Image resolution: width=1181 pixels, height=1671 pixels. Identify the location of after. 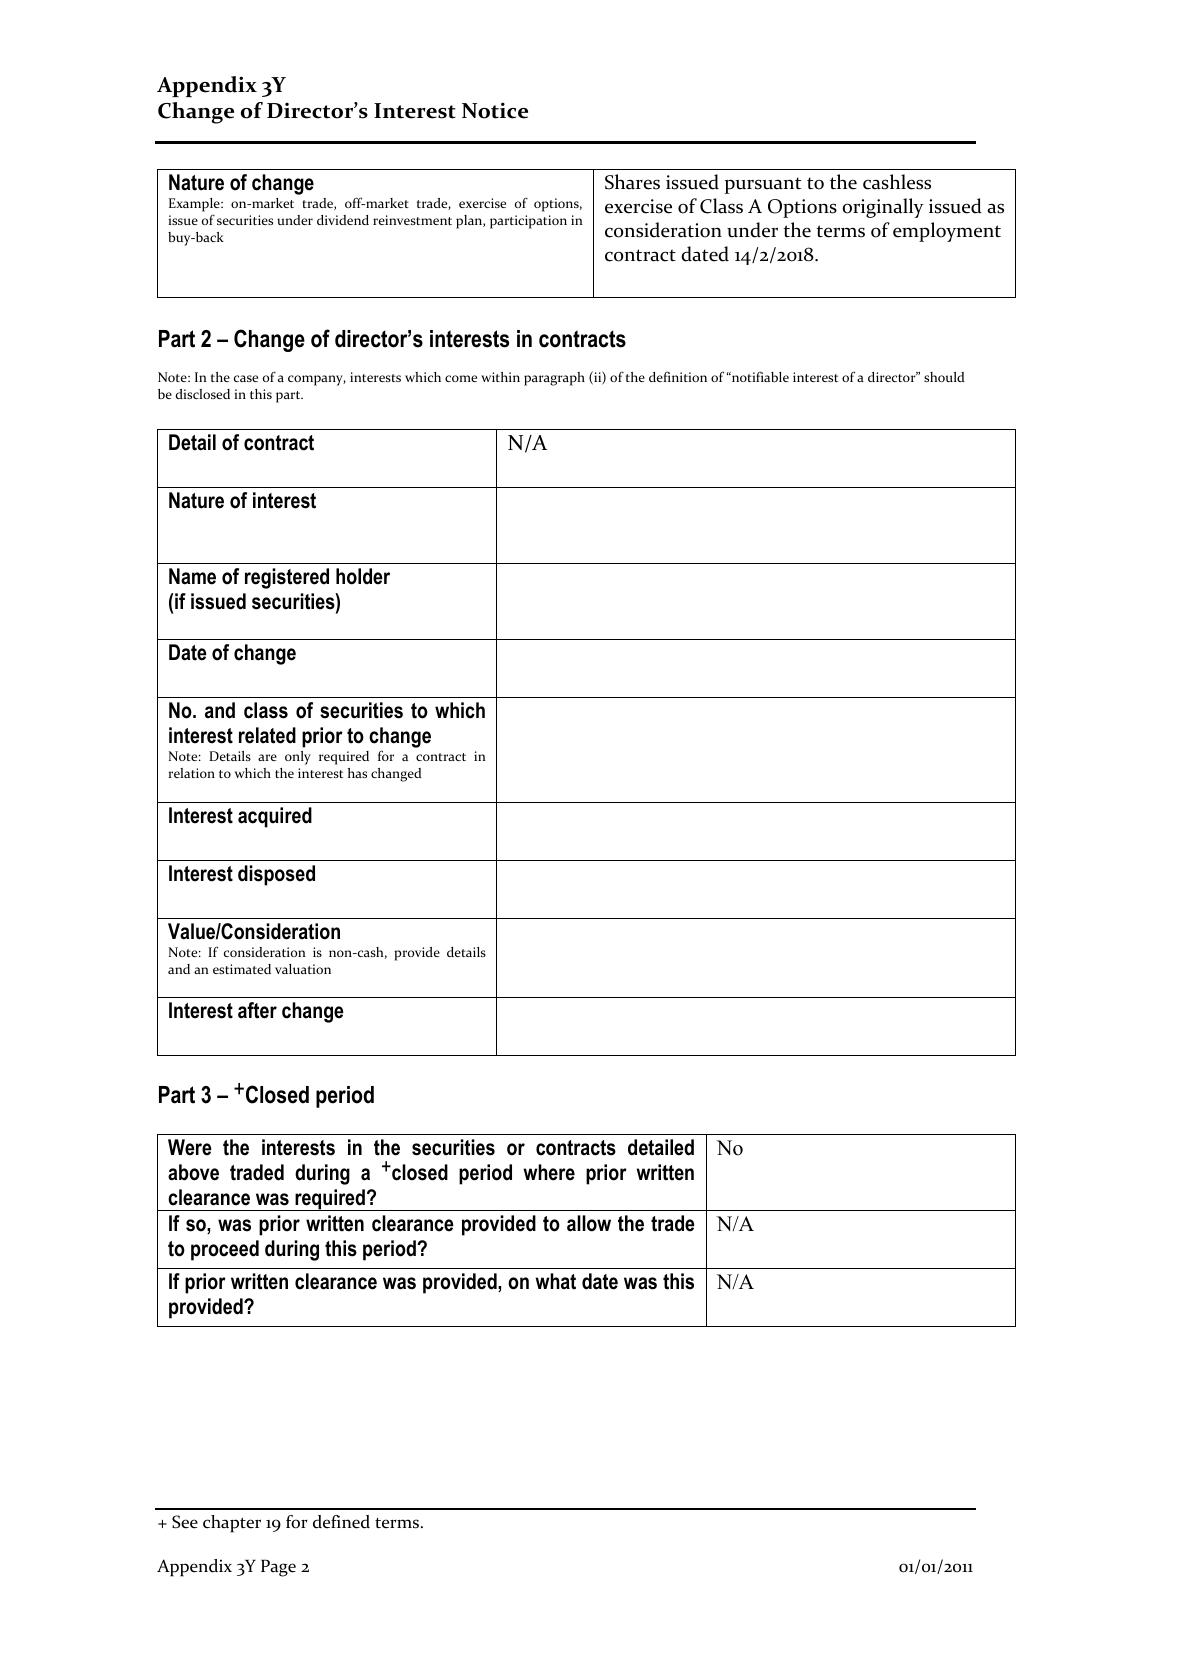
(257, 1010).
